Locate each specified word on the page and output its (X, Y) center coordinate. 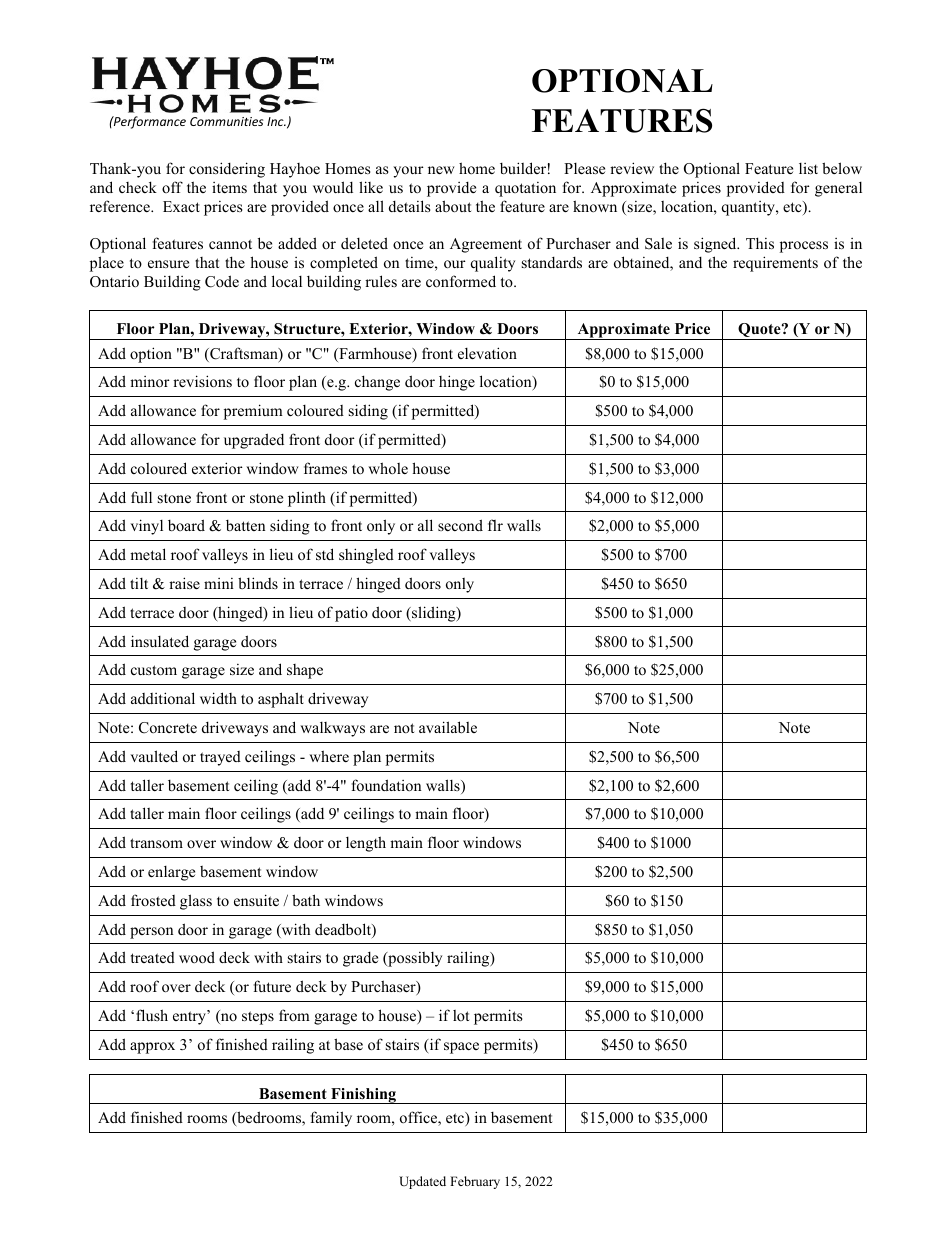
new (441, 170)
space (461, 1048)
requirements (775, 264)
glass (196, 902)
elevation (487, 353)
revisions (202, 381)
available (448, 727)
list (808, 168)
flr (495, 525)
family (331, 1119)
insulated (160, 641)
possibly (414, 959)
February (475, 1182)
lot (461, 1015)
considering (227, 170)
